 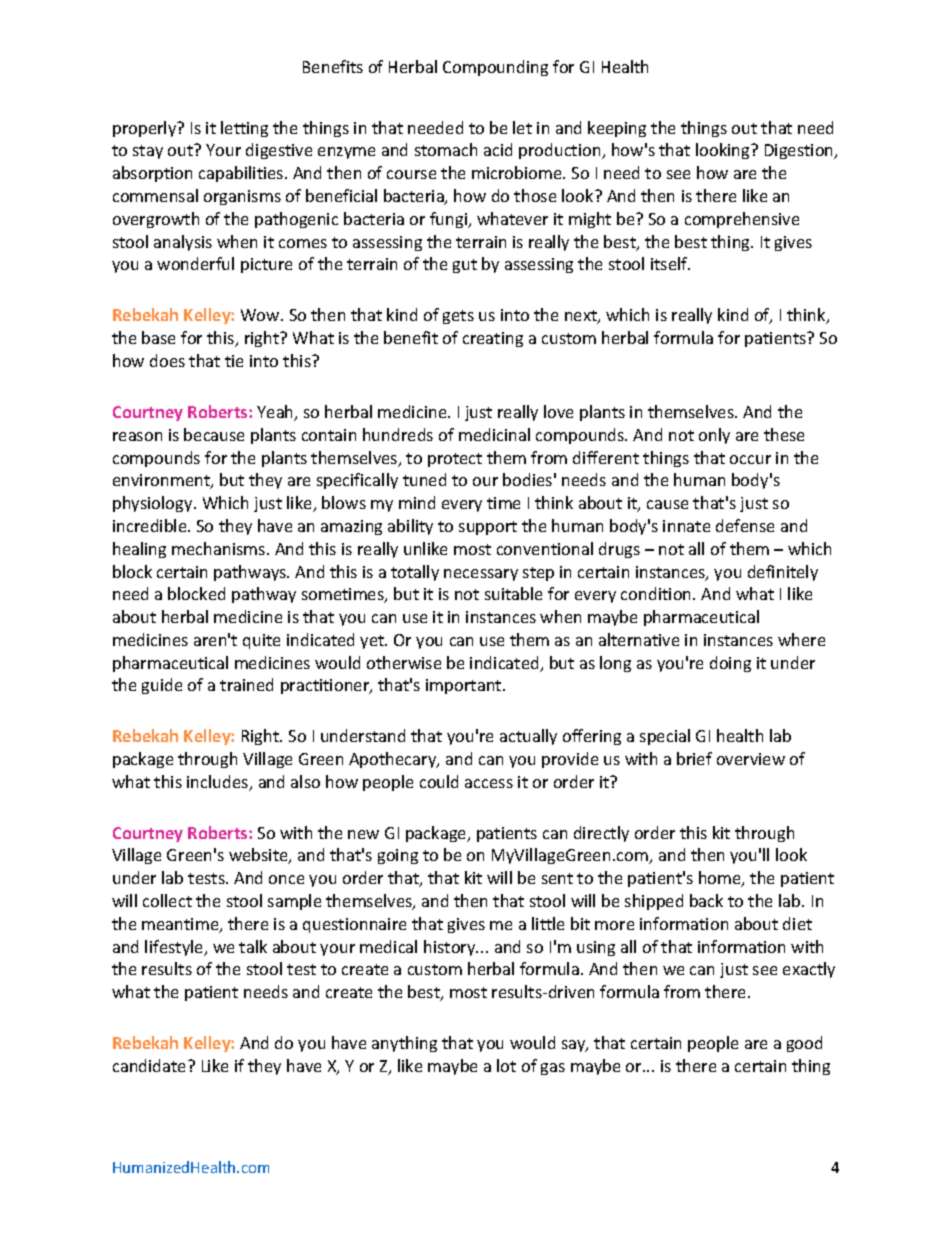 I want to click on necessary, so click(x=481, y=575).
